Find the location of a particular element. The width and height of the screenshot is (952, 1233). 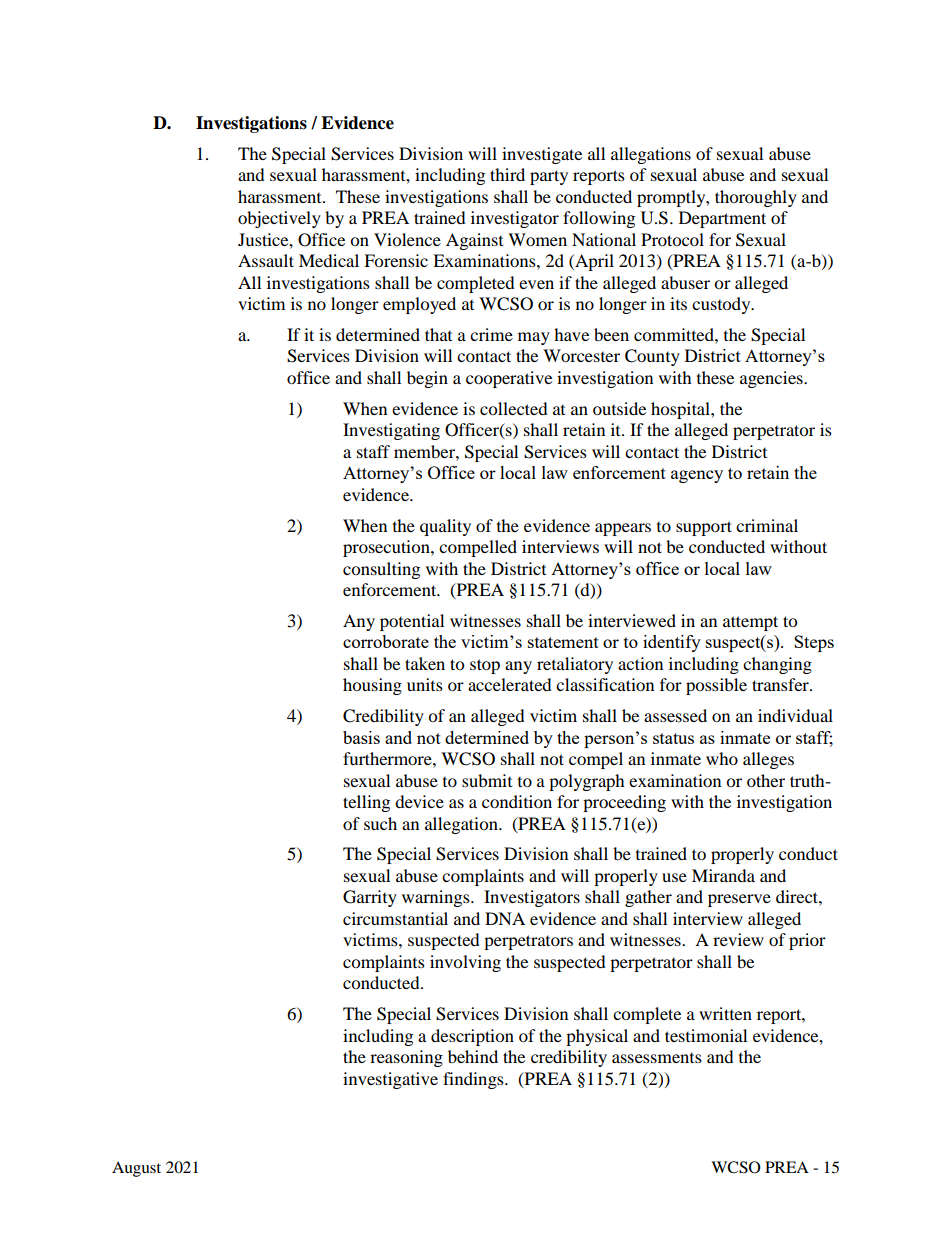

other is located at coordinates (766, 780).
